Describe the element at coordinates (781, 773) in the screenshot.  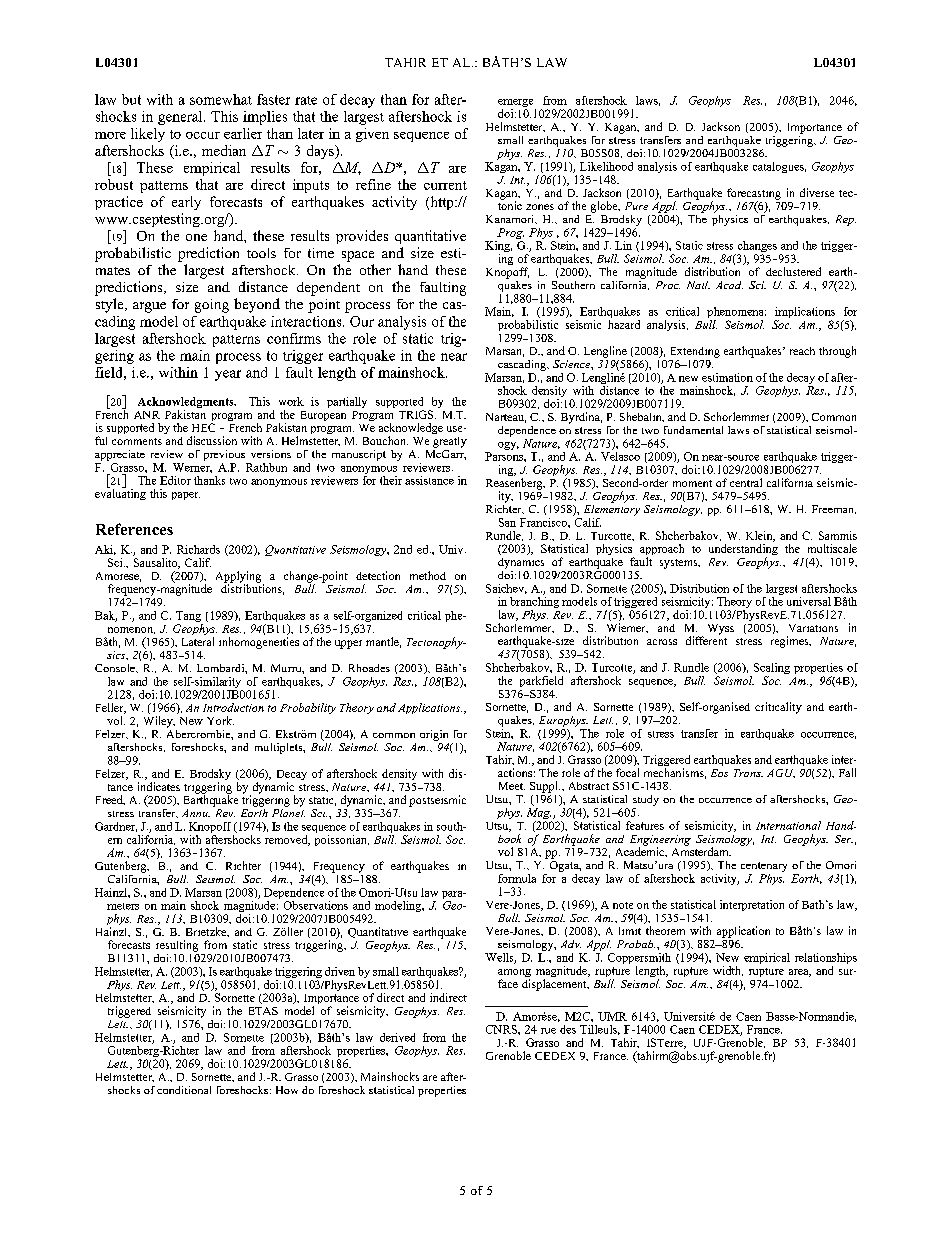
I see `AGU` at that location.
